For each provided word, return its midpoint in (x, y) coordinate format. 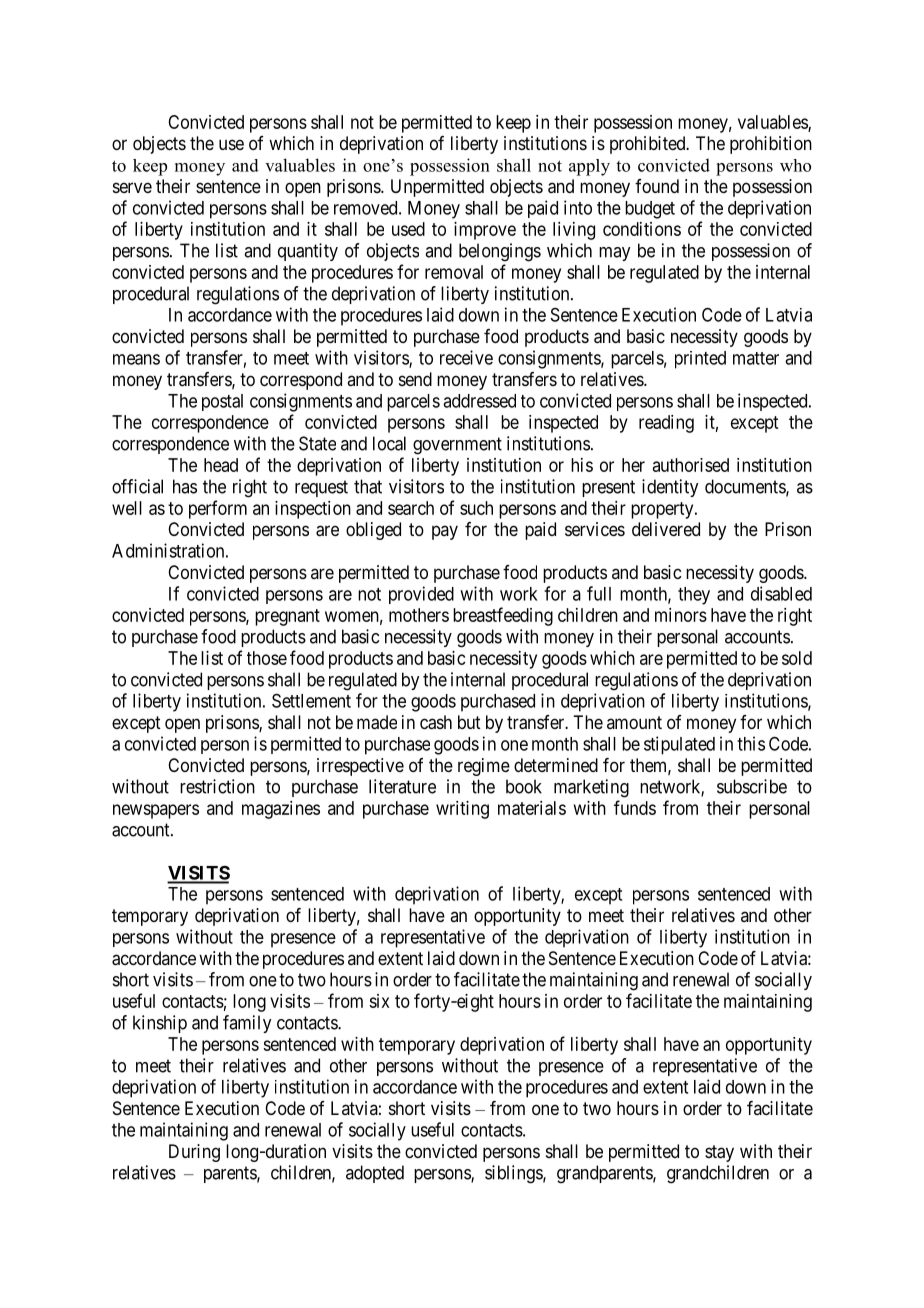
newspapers (156, 811)
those (267, 658)
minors (681, 615)
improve (485, 231)
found (657, 186)
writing (462, 810)
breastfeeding (503, 616)
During (194, 1153)
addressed (479, 401)
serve (132, 187)
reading (666, 424)
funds (635, 807)
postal (222, 402)
